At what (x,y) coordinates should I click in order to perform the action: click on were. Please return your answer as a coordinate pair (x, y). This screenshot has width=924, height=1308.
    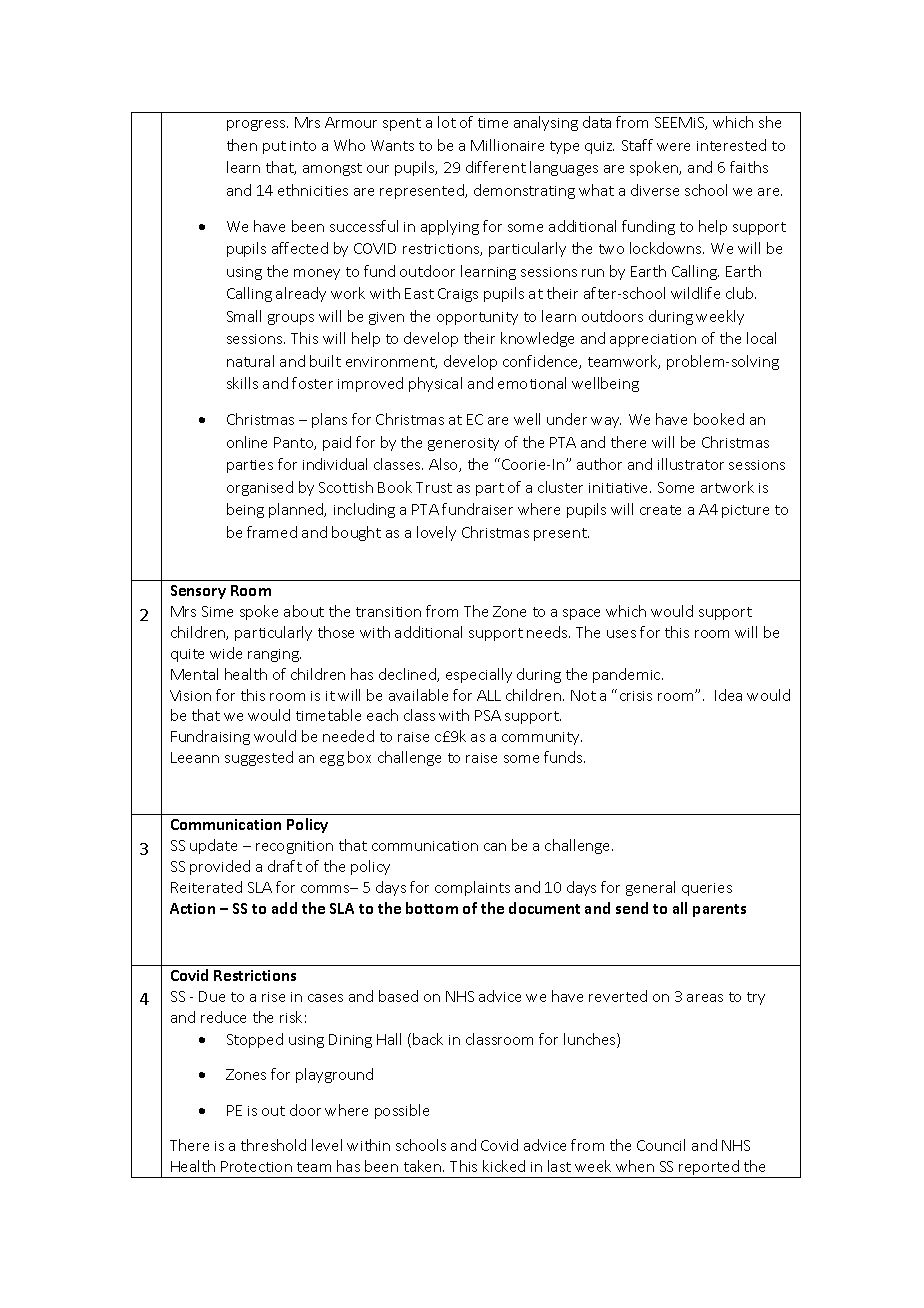
    Looking at the image, I should click on (673, 147).
